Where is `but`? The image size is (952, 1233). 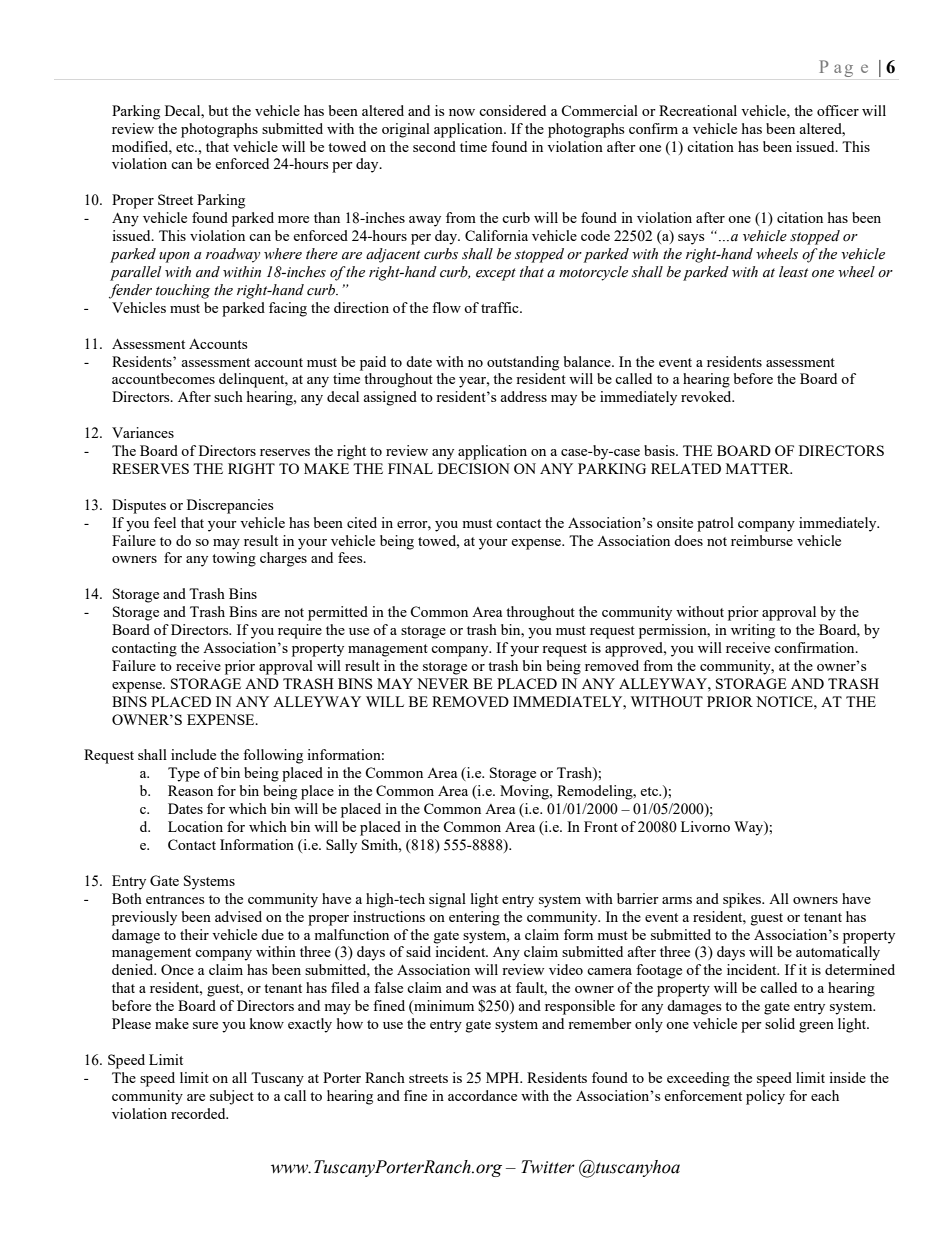 but is located at coordinates (218, 110).
